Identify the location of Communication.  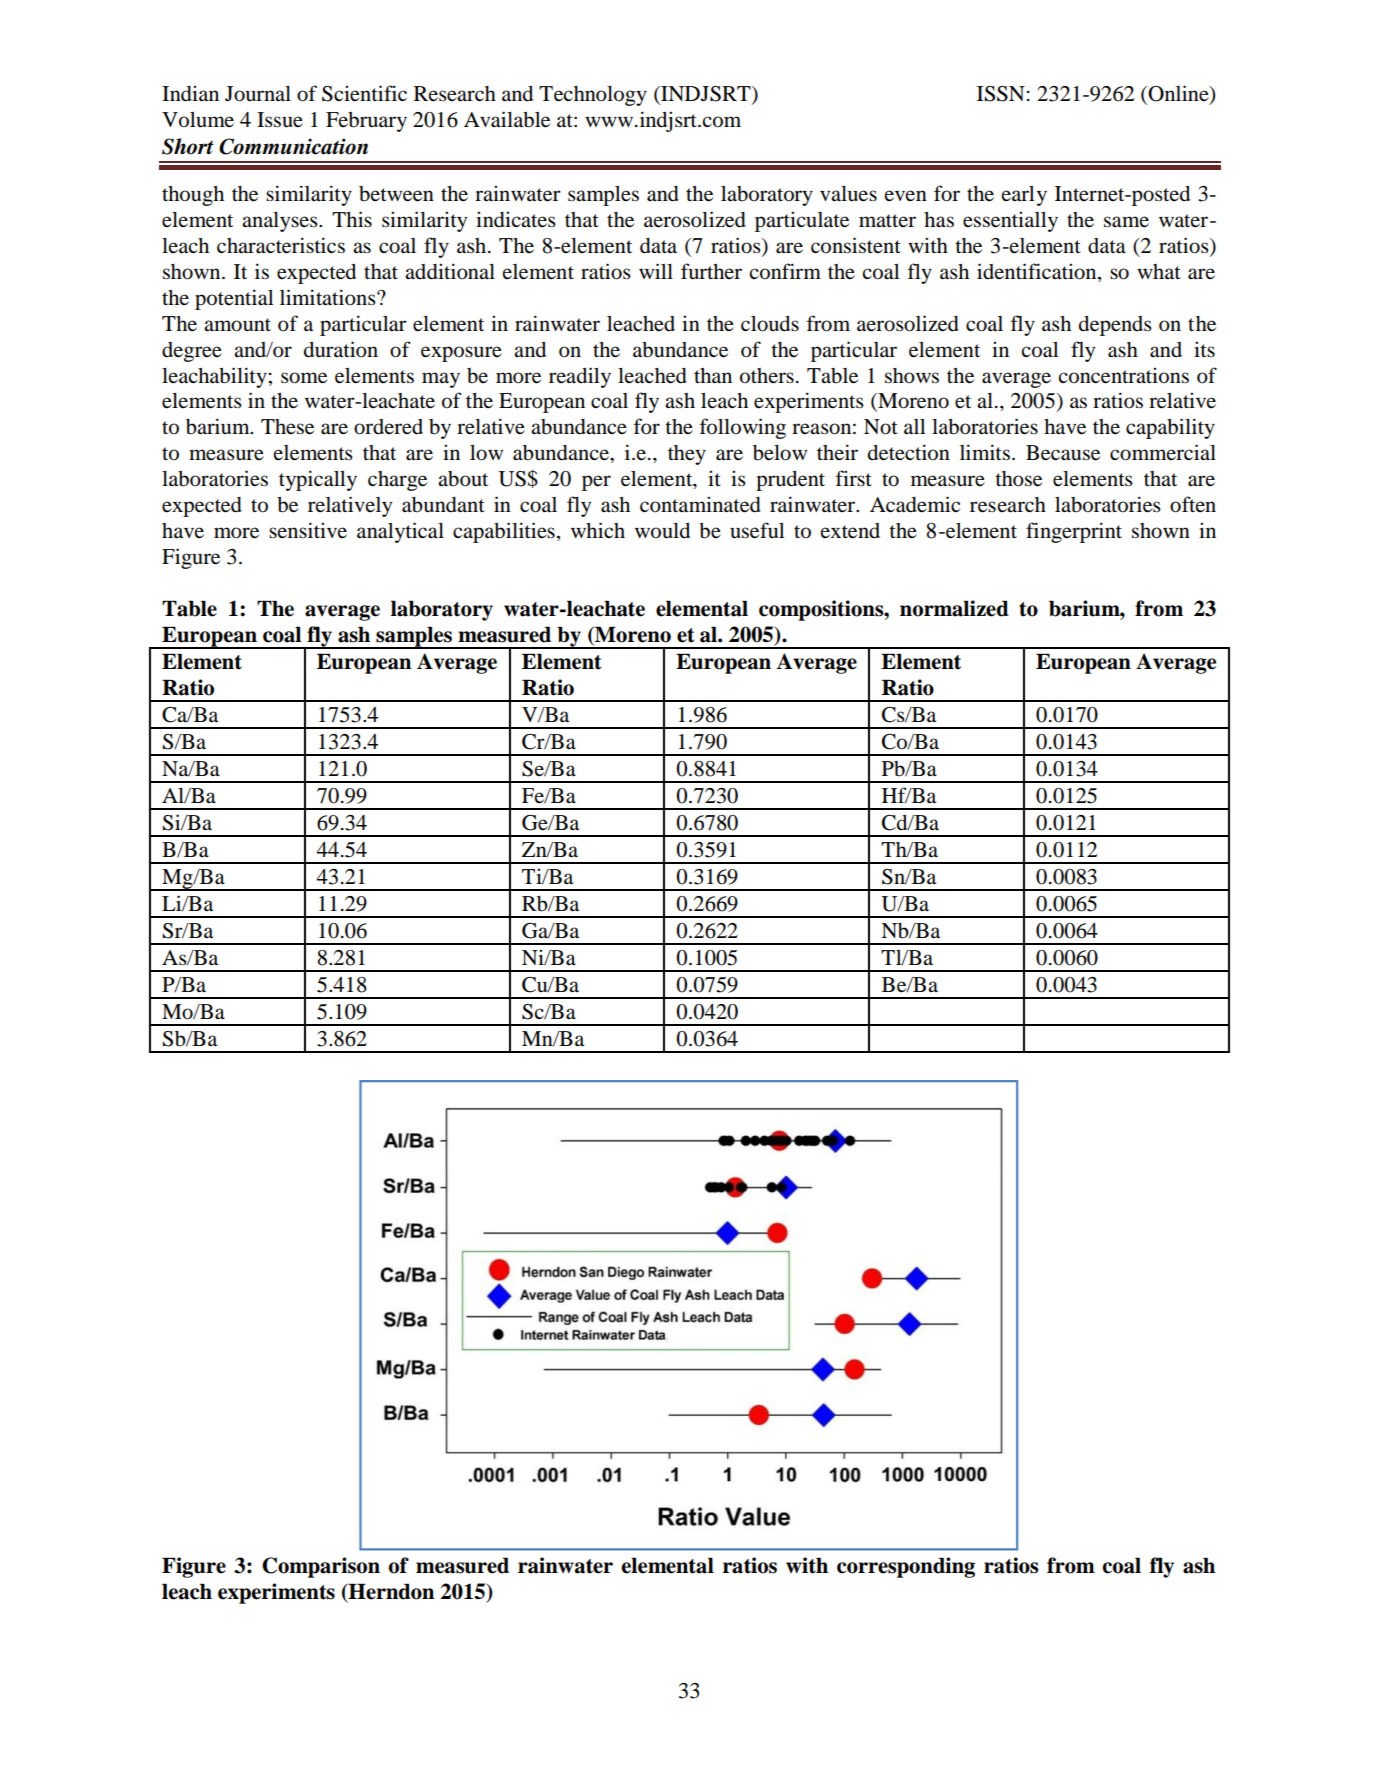
(293, 146).
